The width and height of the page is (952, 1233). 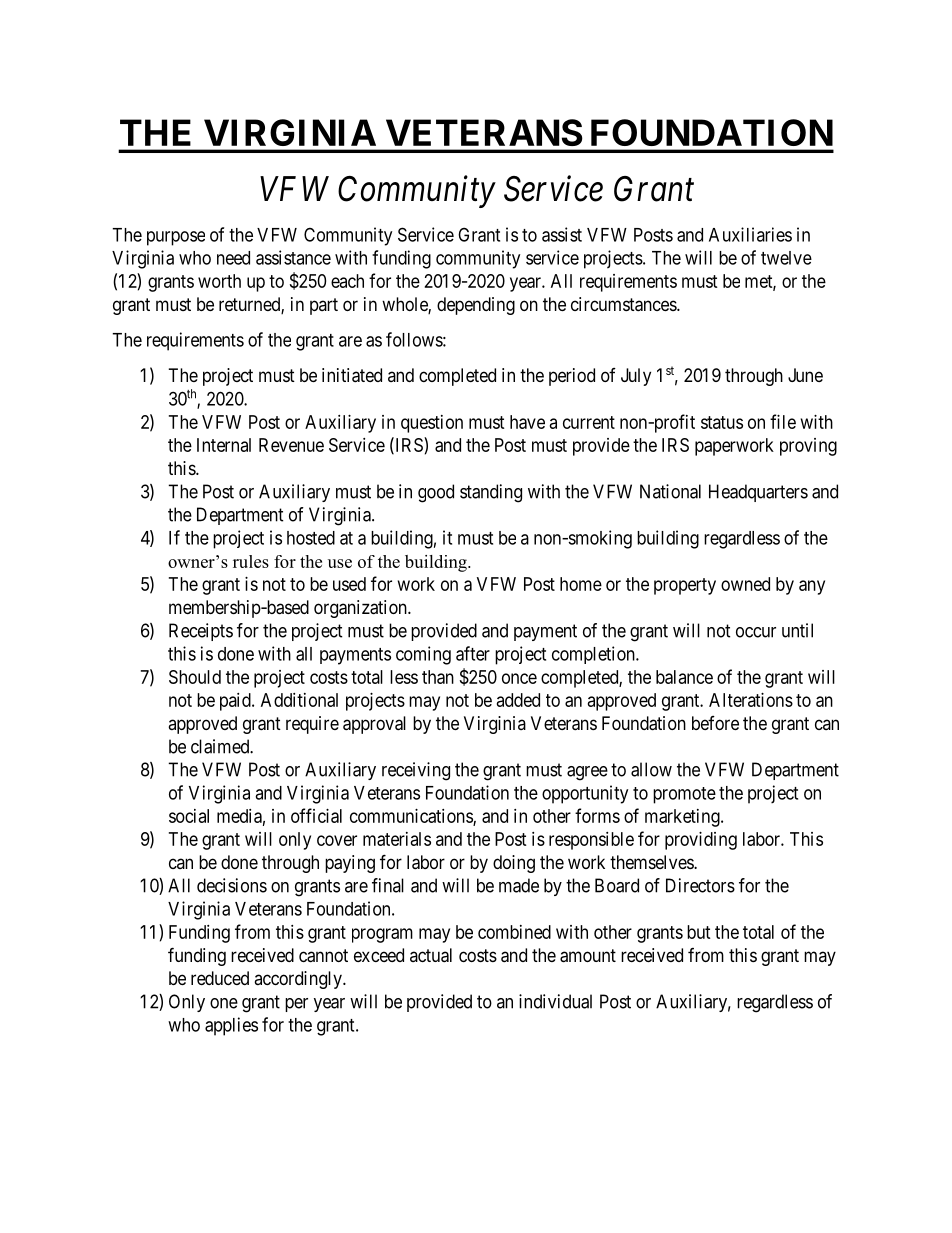 I want to click on after, so click(x=473, y=653).
